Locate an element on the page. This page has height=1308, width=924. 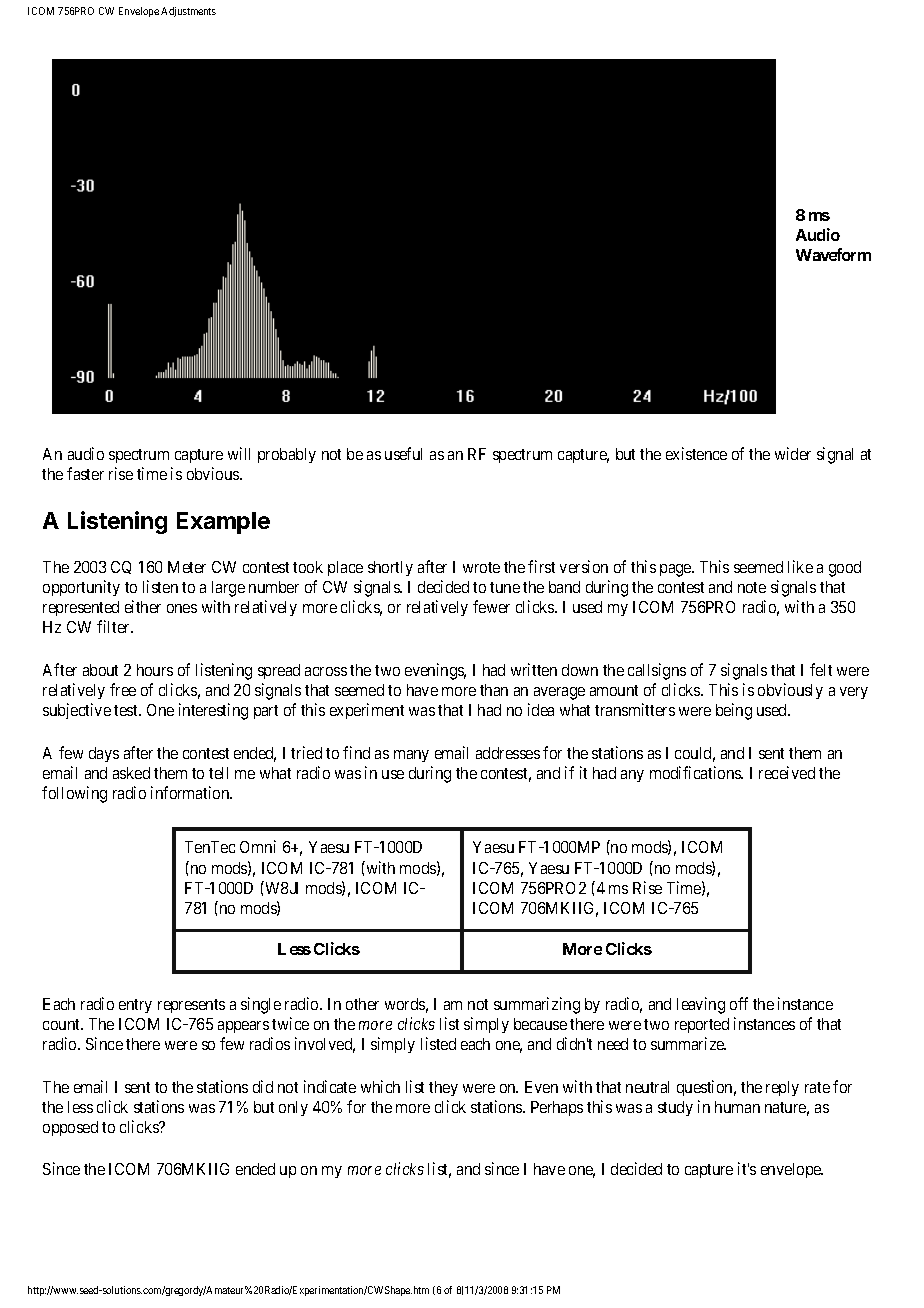
they is located at coordinates (443, 1088).
